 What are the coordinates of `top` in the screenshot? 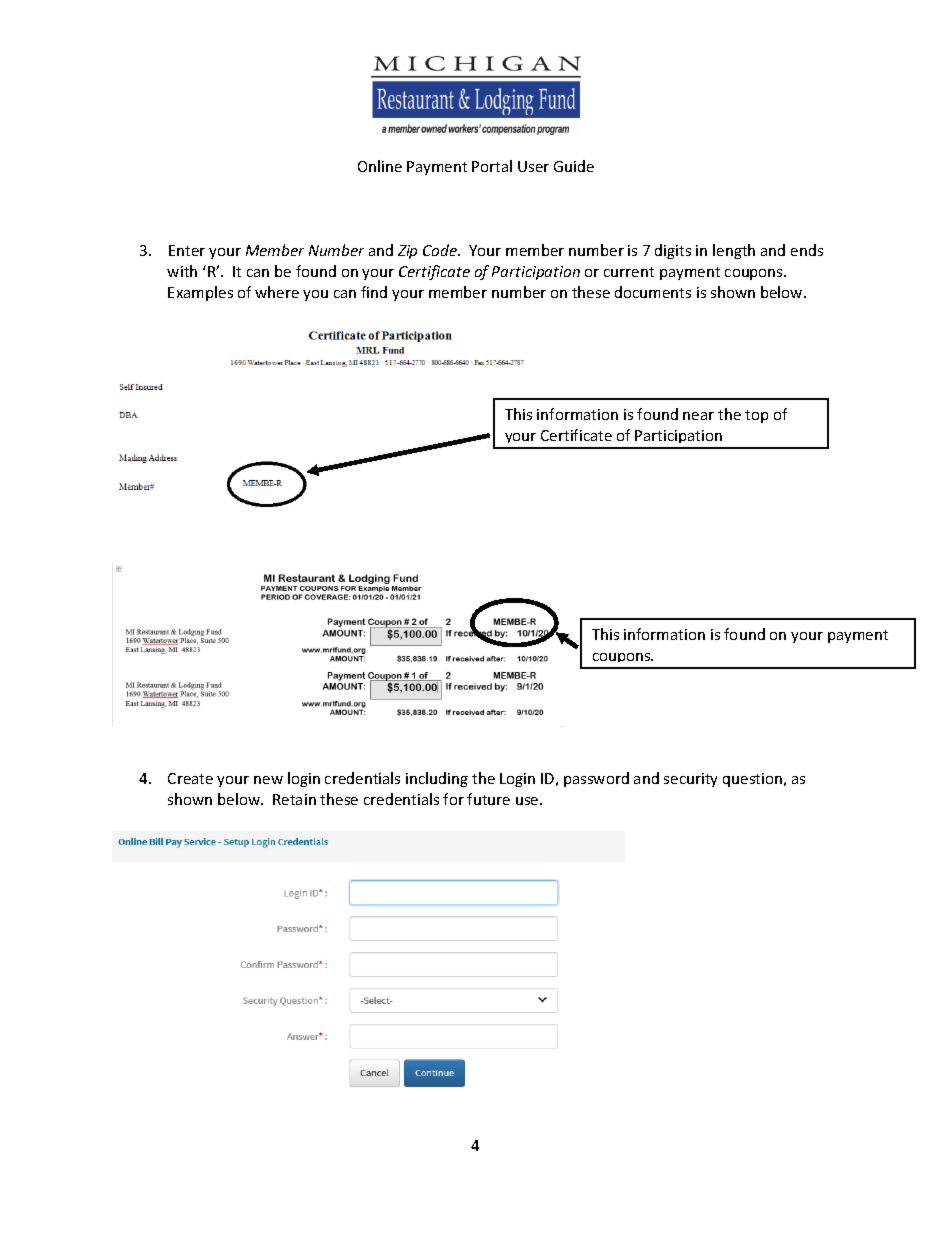 It's located at (756, 416).
